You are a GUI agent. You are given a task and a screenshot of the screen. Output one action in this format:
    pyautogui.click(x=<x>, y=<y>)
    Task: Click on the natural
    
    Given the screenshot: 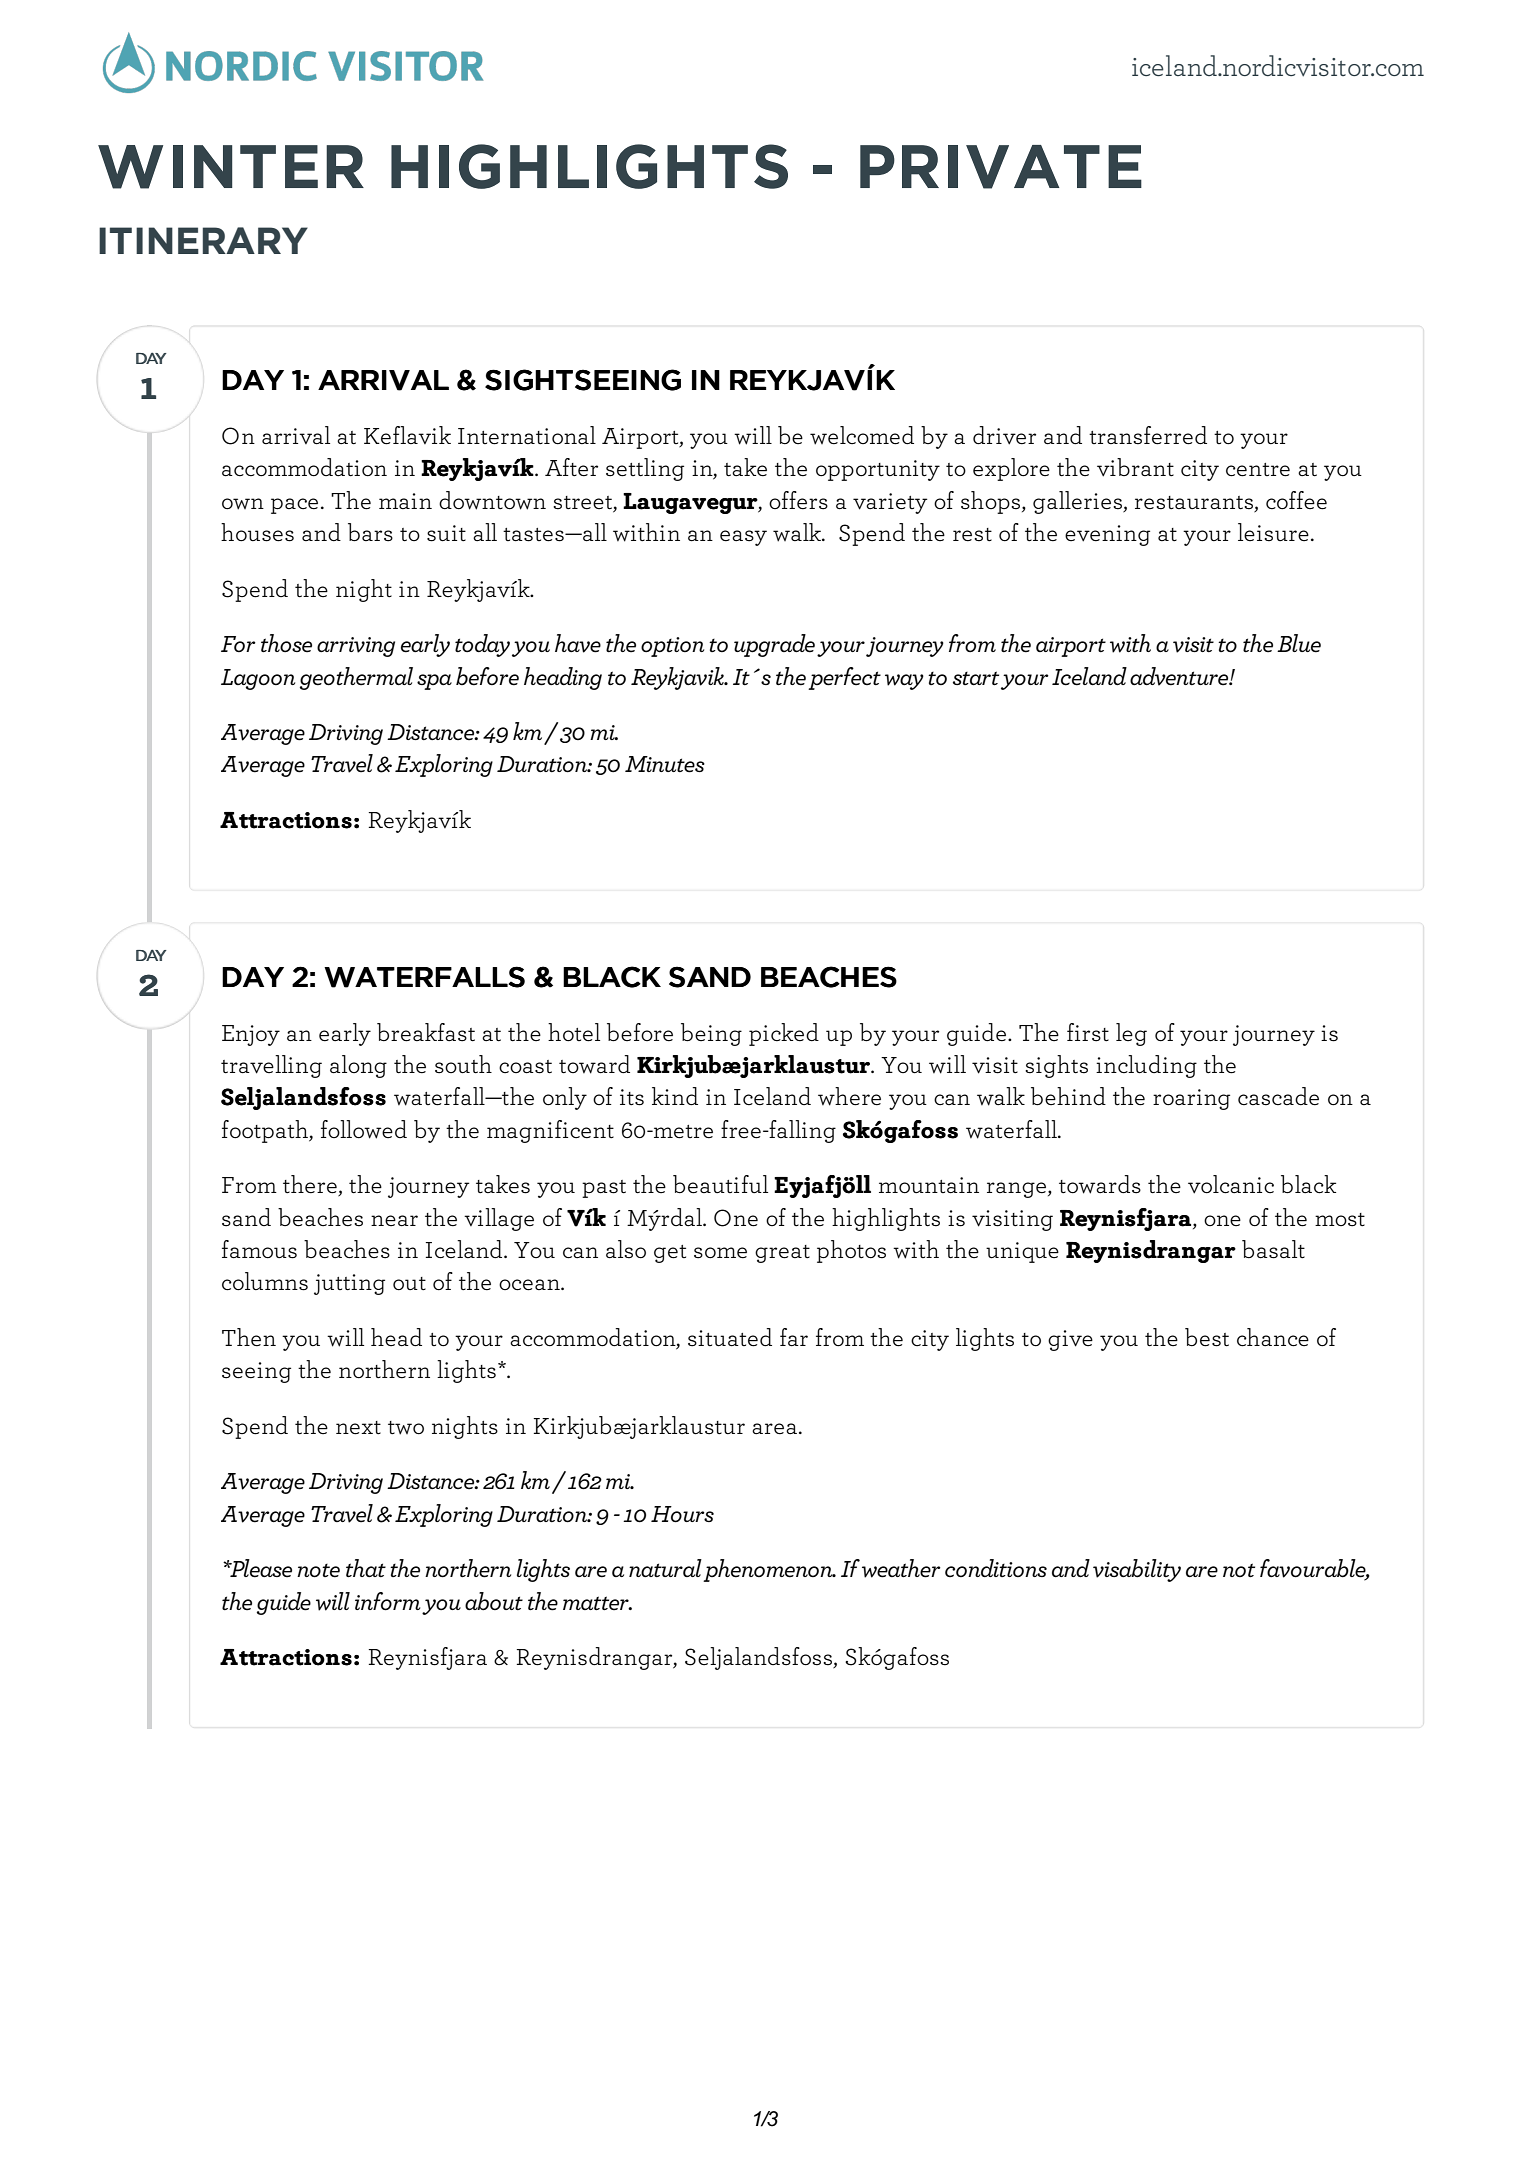 What is the action you would take?
    pyautogui.click(x=665, y=1568)
